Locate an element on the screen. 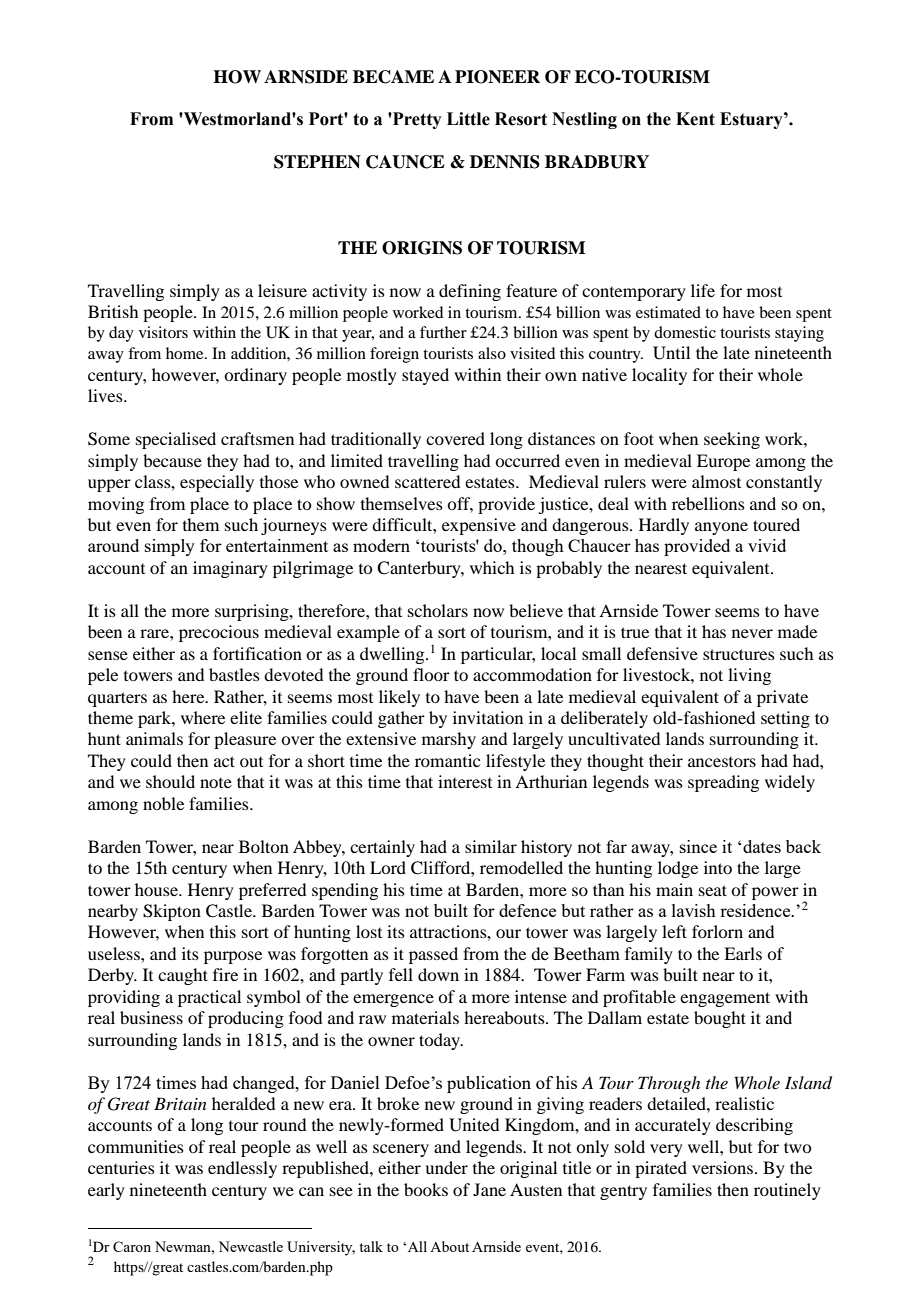 This screenshot has height=1308, width=924. since is located at coordinates (698, 846).
